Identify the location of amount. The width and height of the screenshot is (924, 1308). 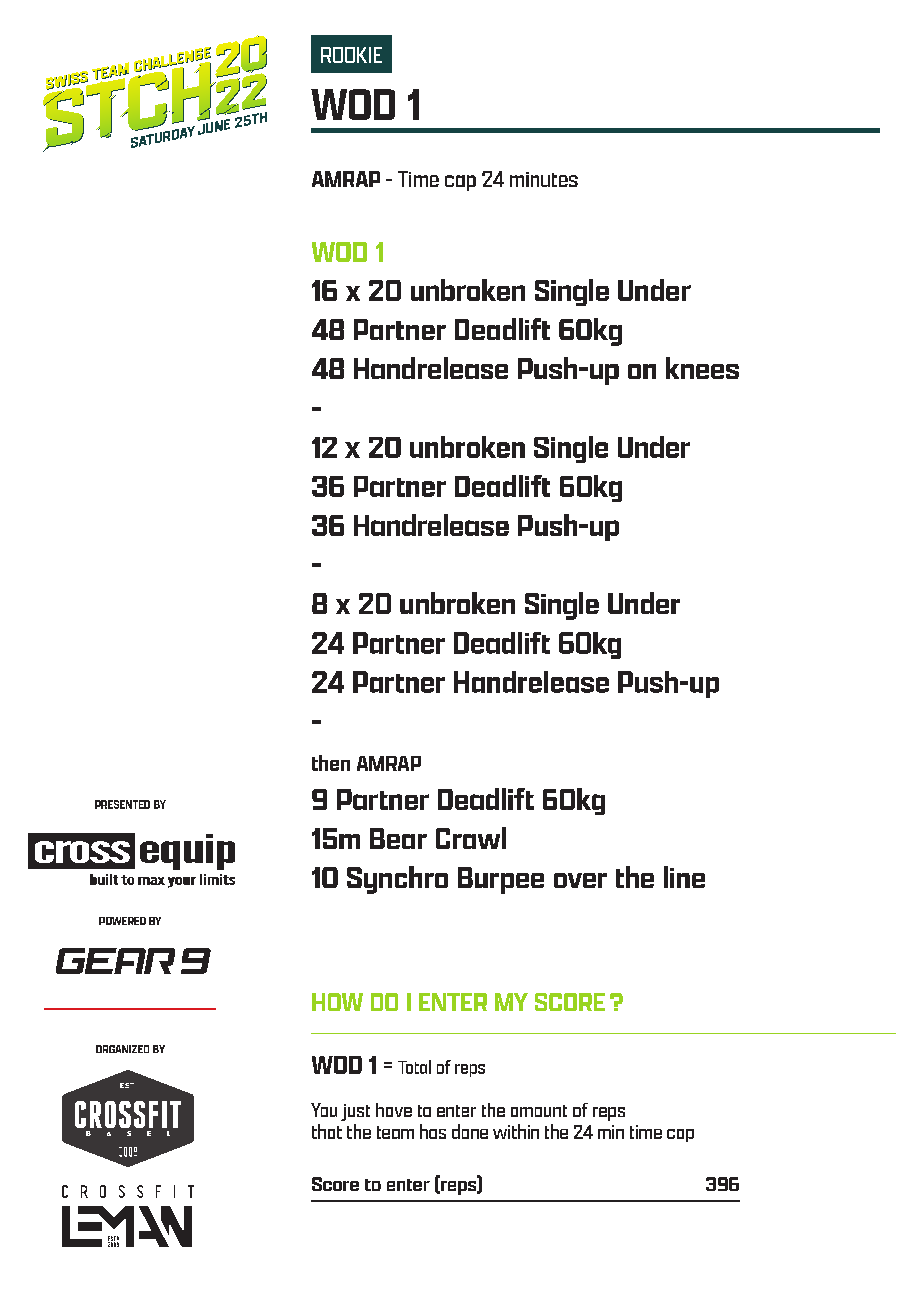
(539, 1111).
